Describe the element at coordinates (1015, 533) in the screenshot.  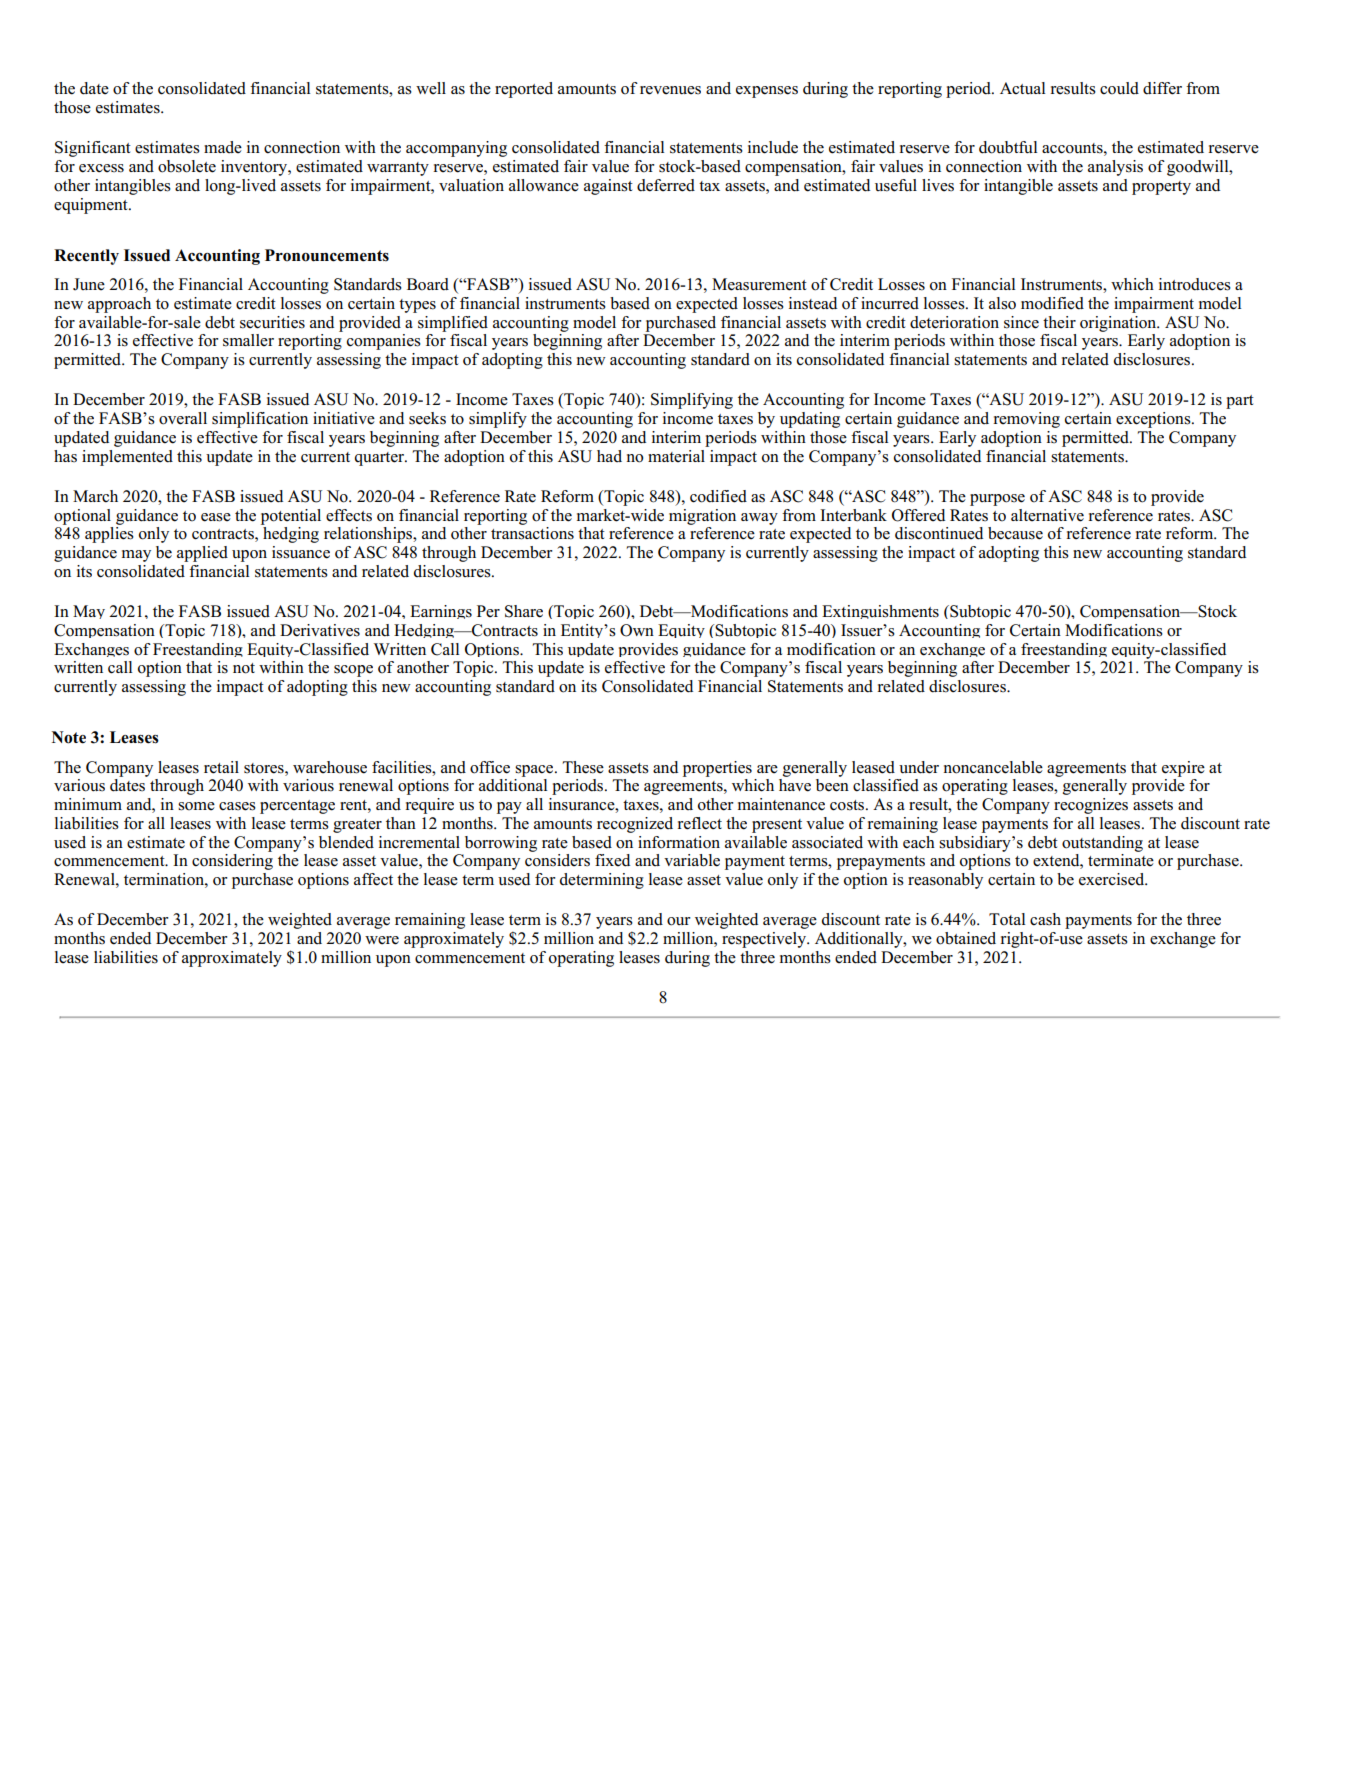
I see `because` at that location.
